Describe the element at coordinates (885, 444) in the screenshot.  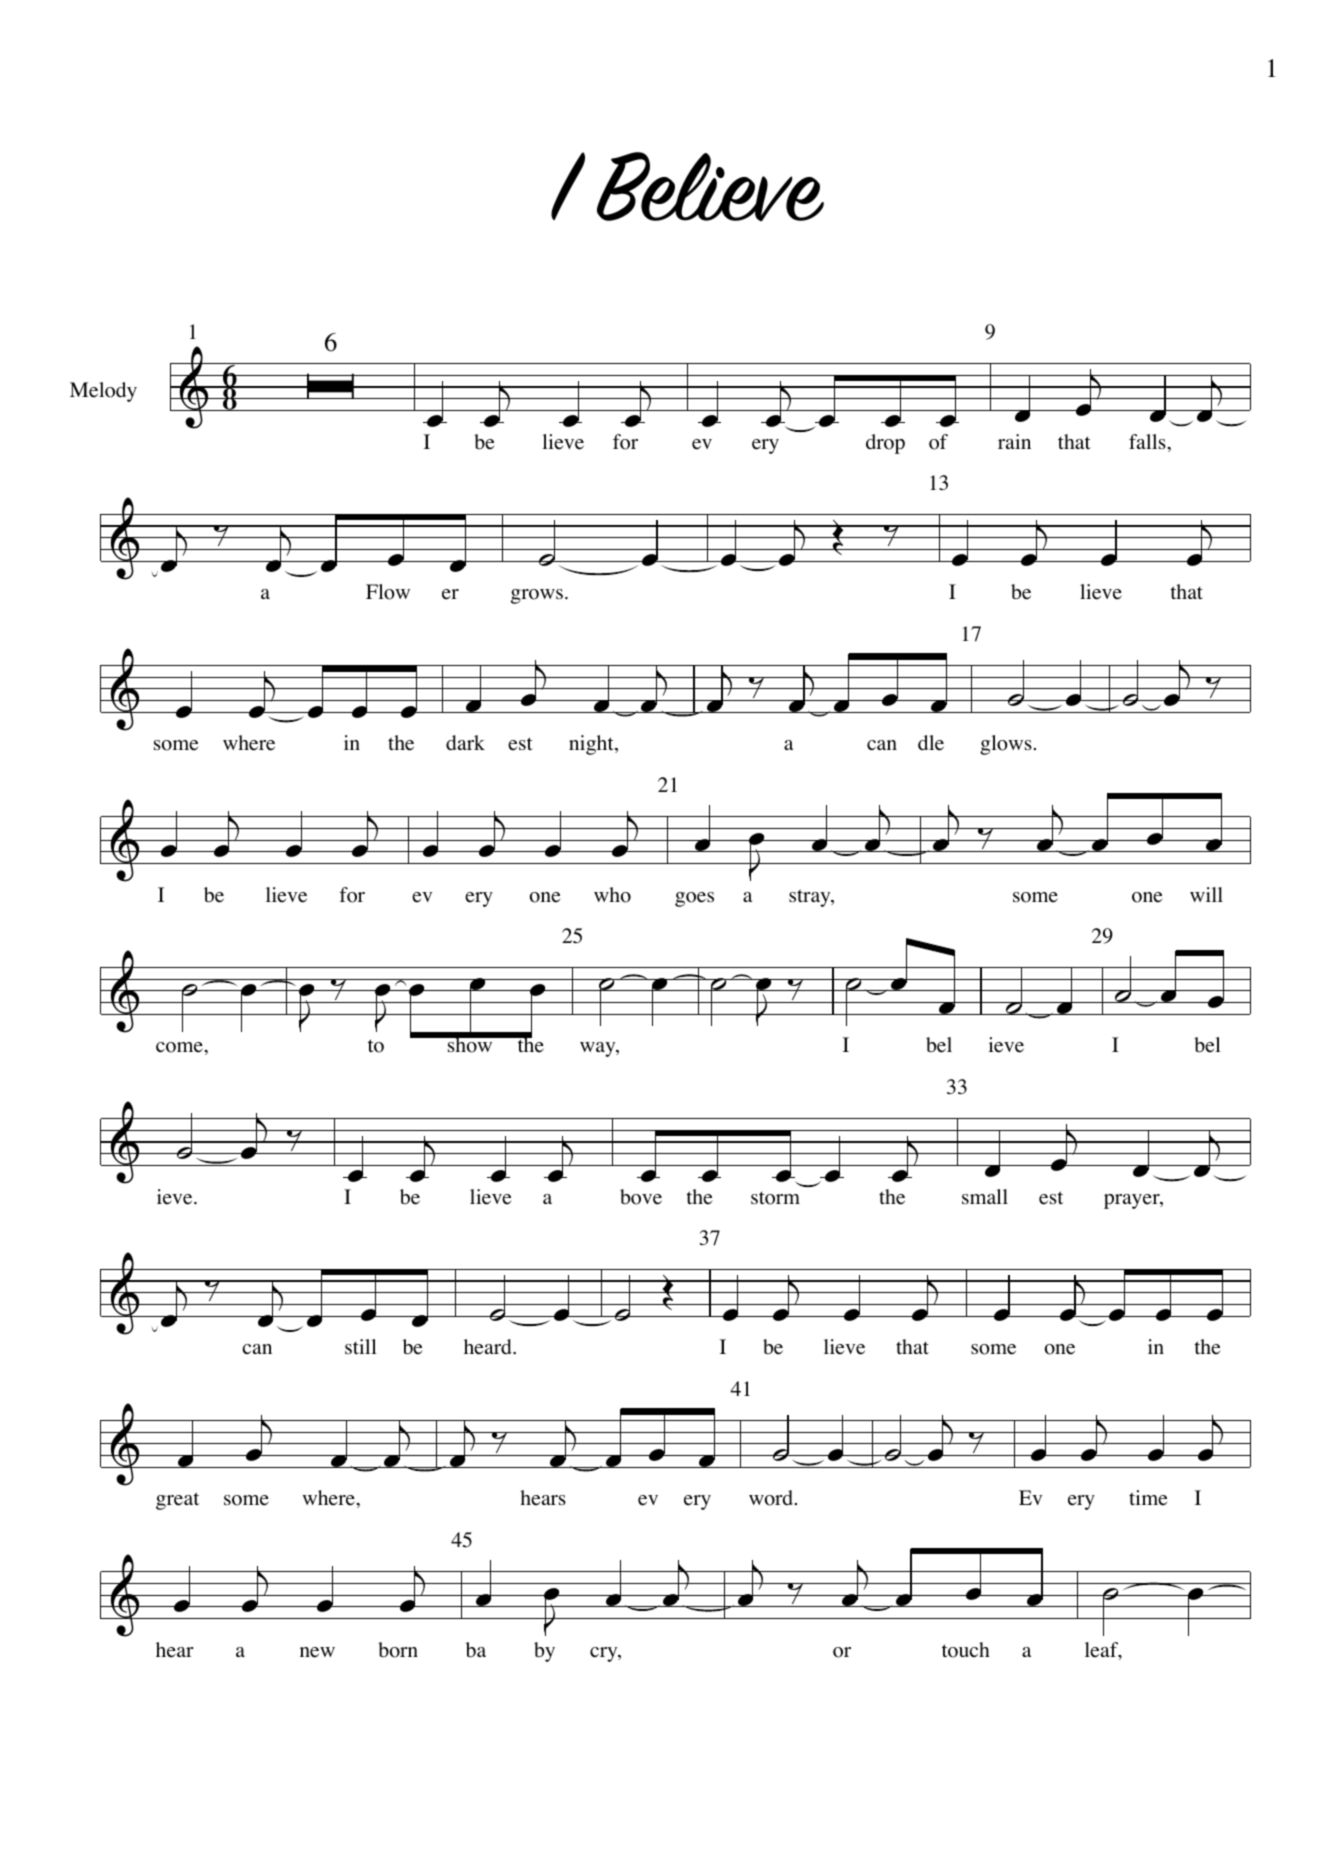
I see `drop` at that location.
